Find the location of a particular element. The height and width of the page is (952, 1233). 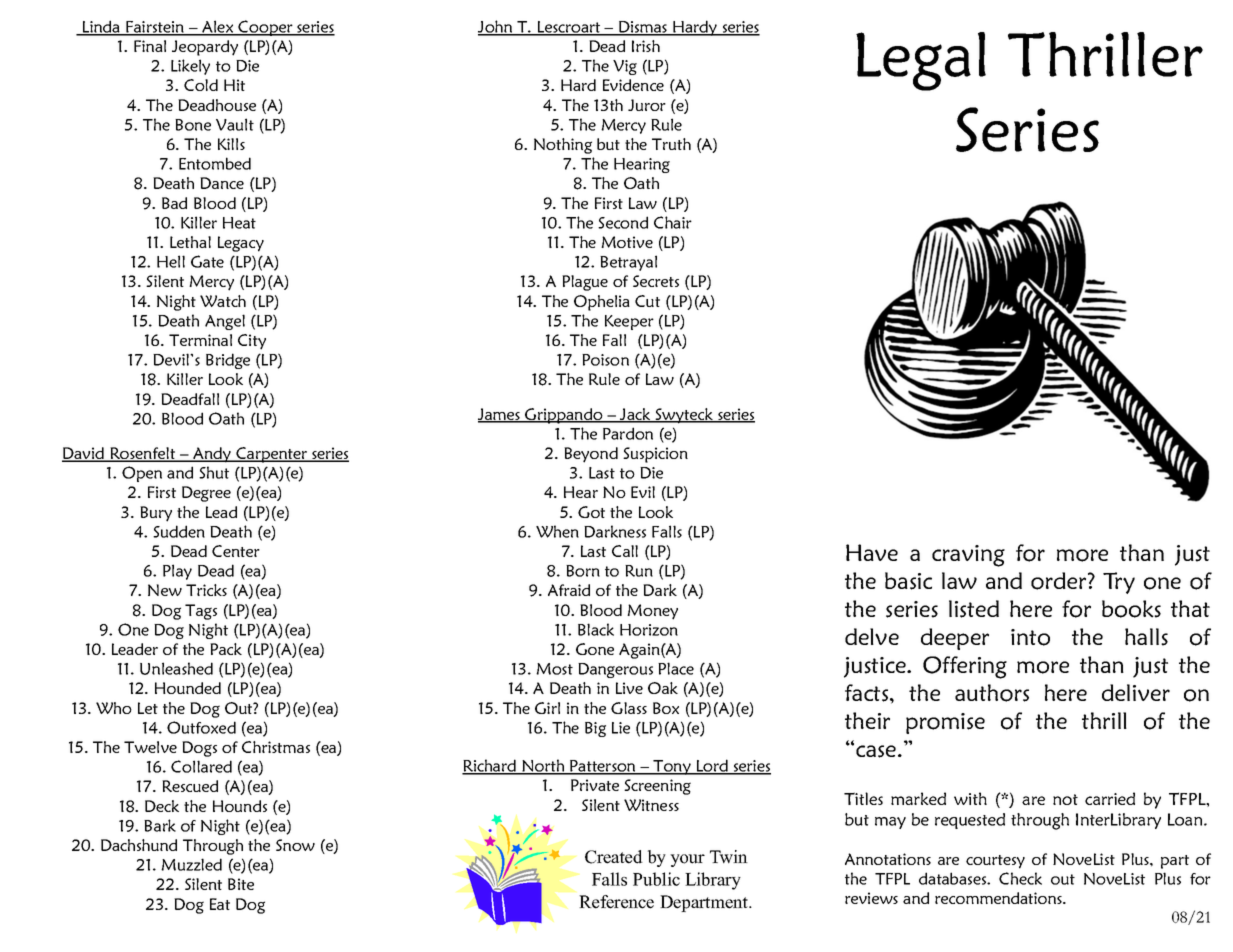

Irish is located at coordinates (646, 46).
